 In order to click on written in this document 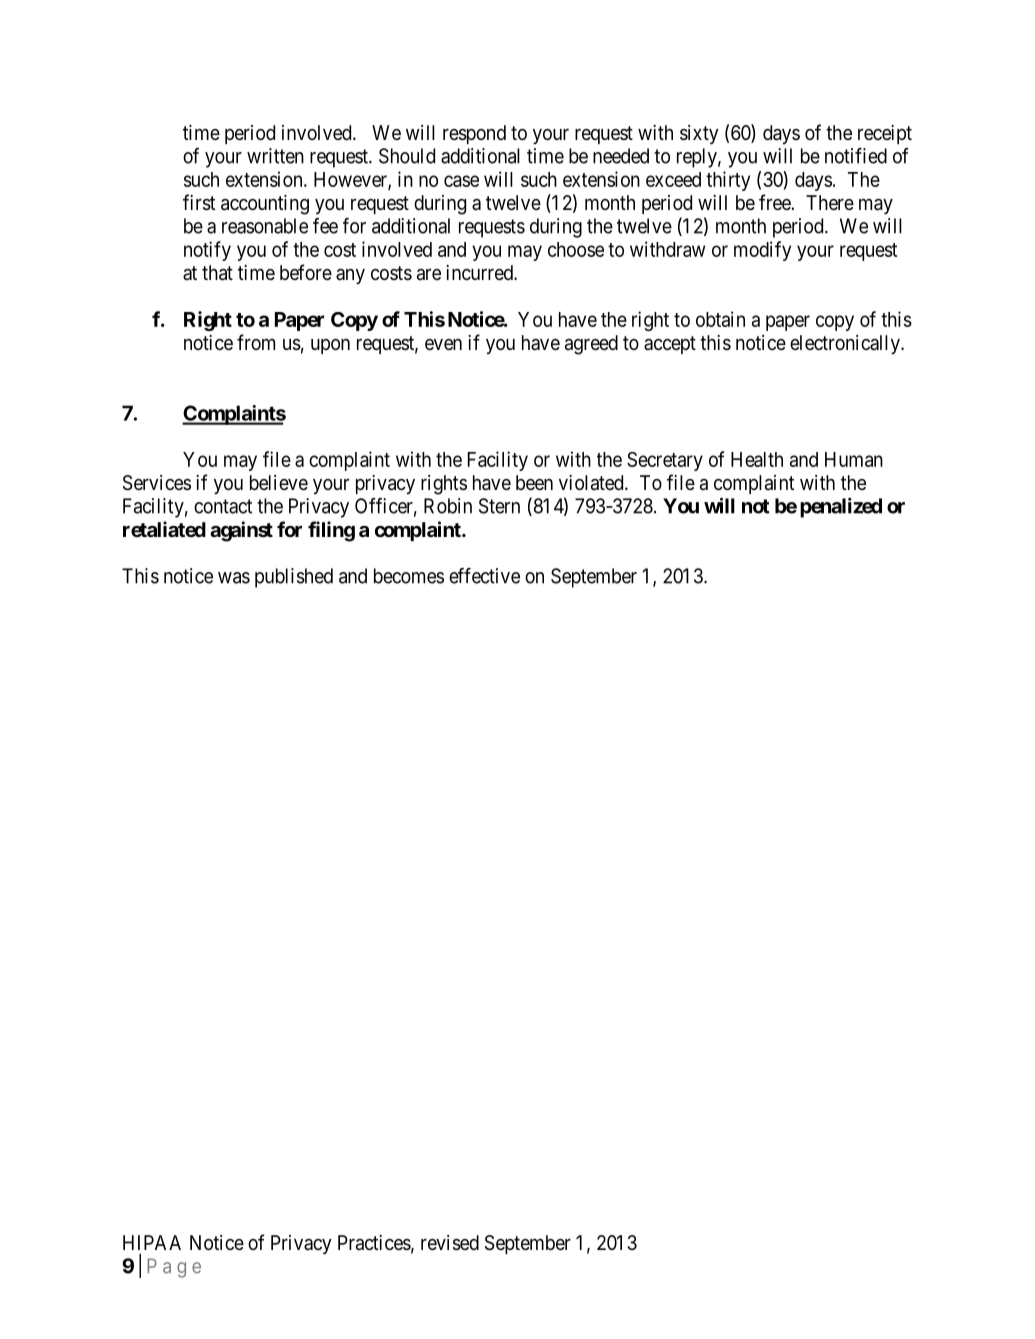, I will do `click(275, 156)`.
